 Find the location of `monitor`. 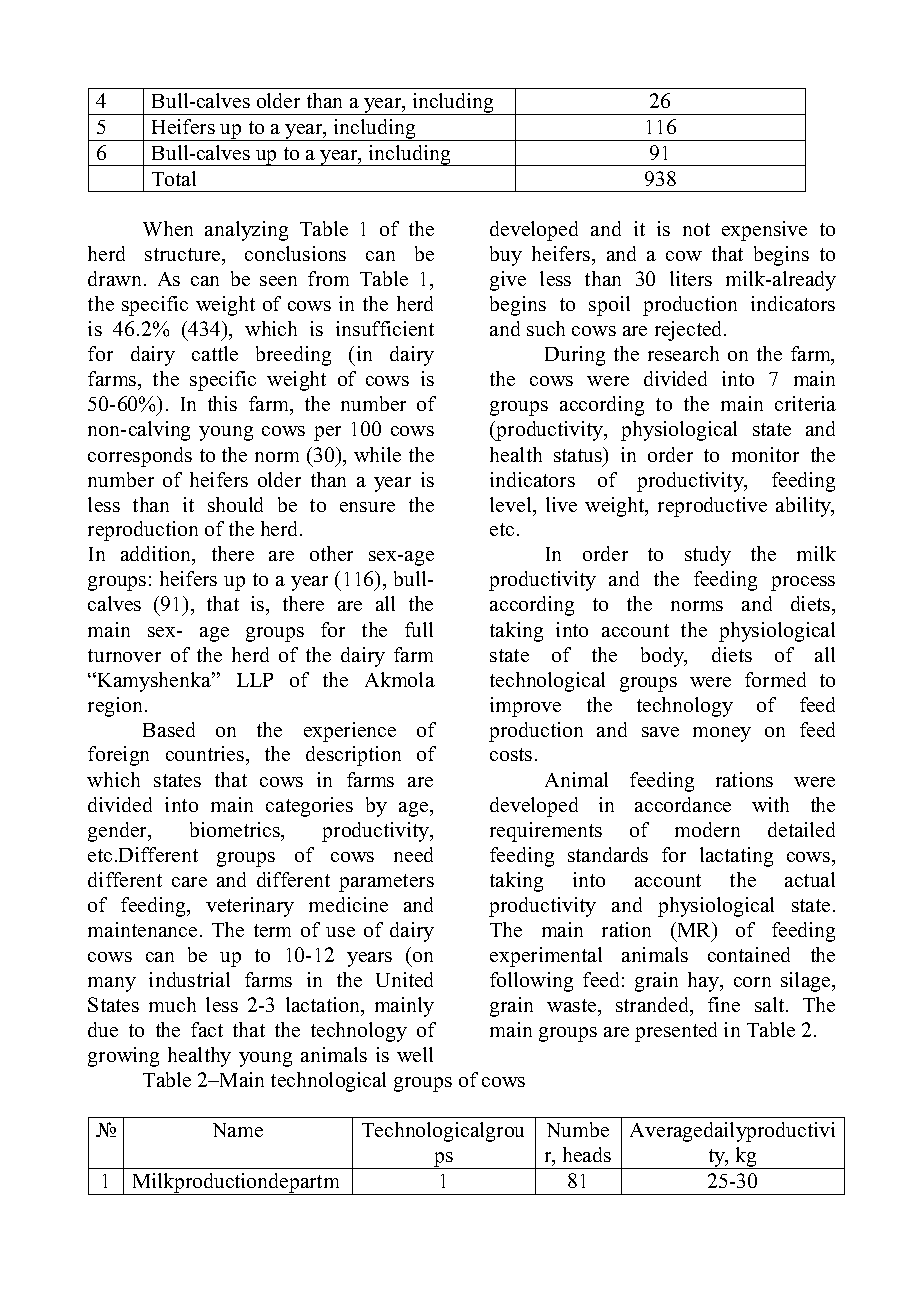

monitor is located at coordinates (765, 454).
